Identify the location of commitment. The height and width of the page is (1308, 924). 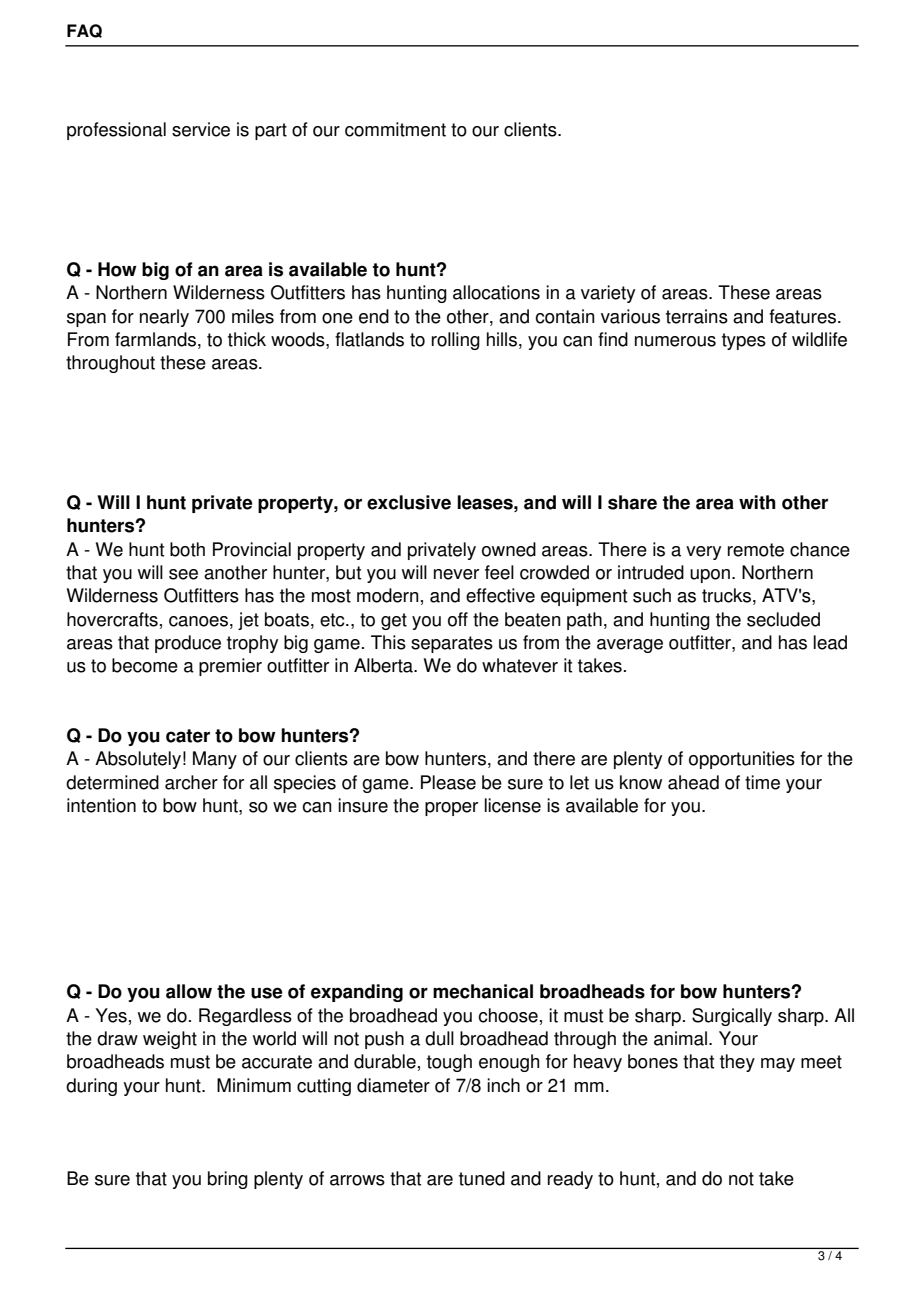
(395, 129).
